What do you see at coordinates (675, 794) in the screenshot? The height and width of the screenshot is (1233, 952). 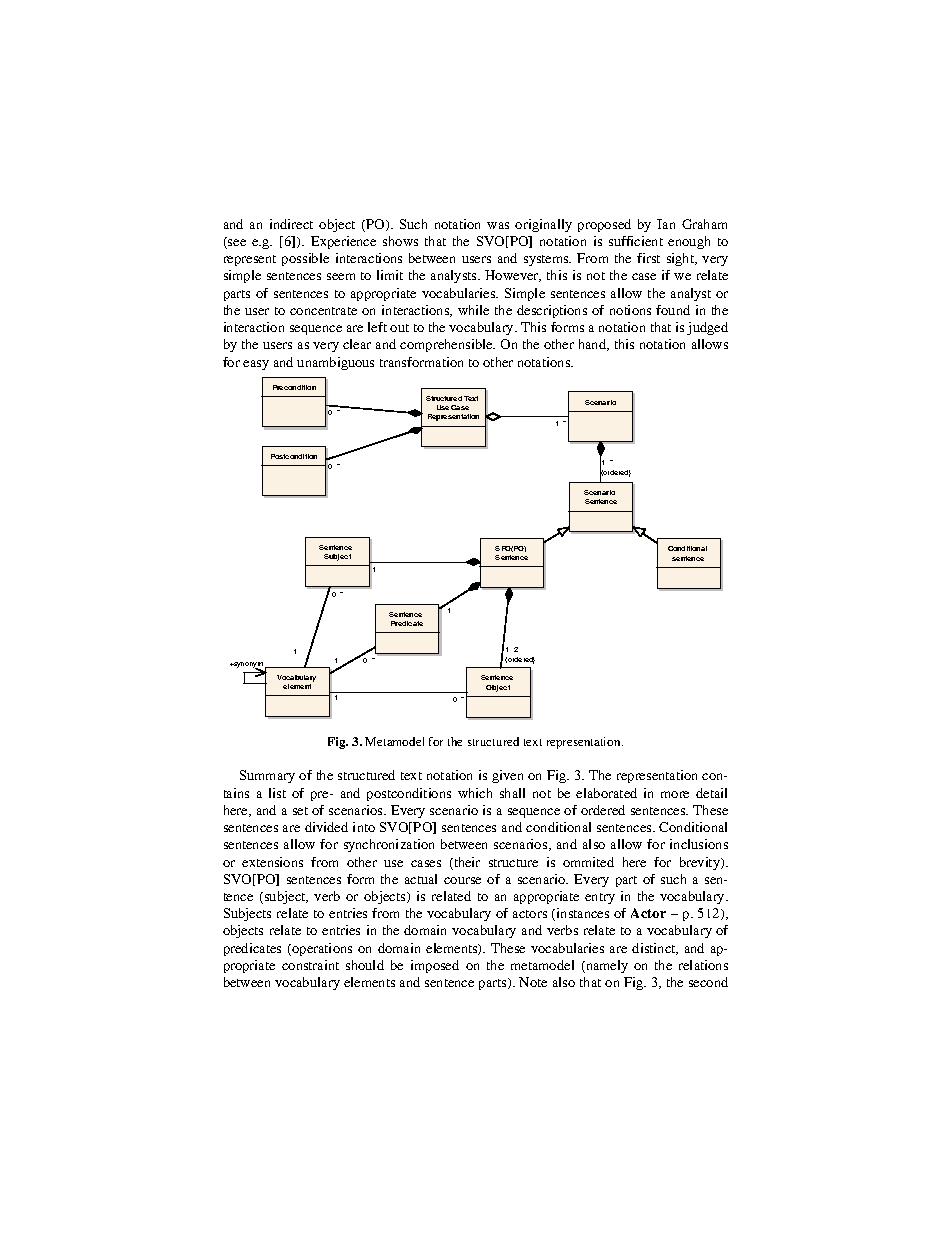 I see `more` at bounding box center [675, 794].
